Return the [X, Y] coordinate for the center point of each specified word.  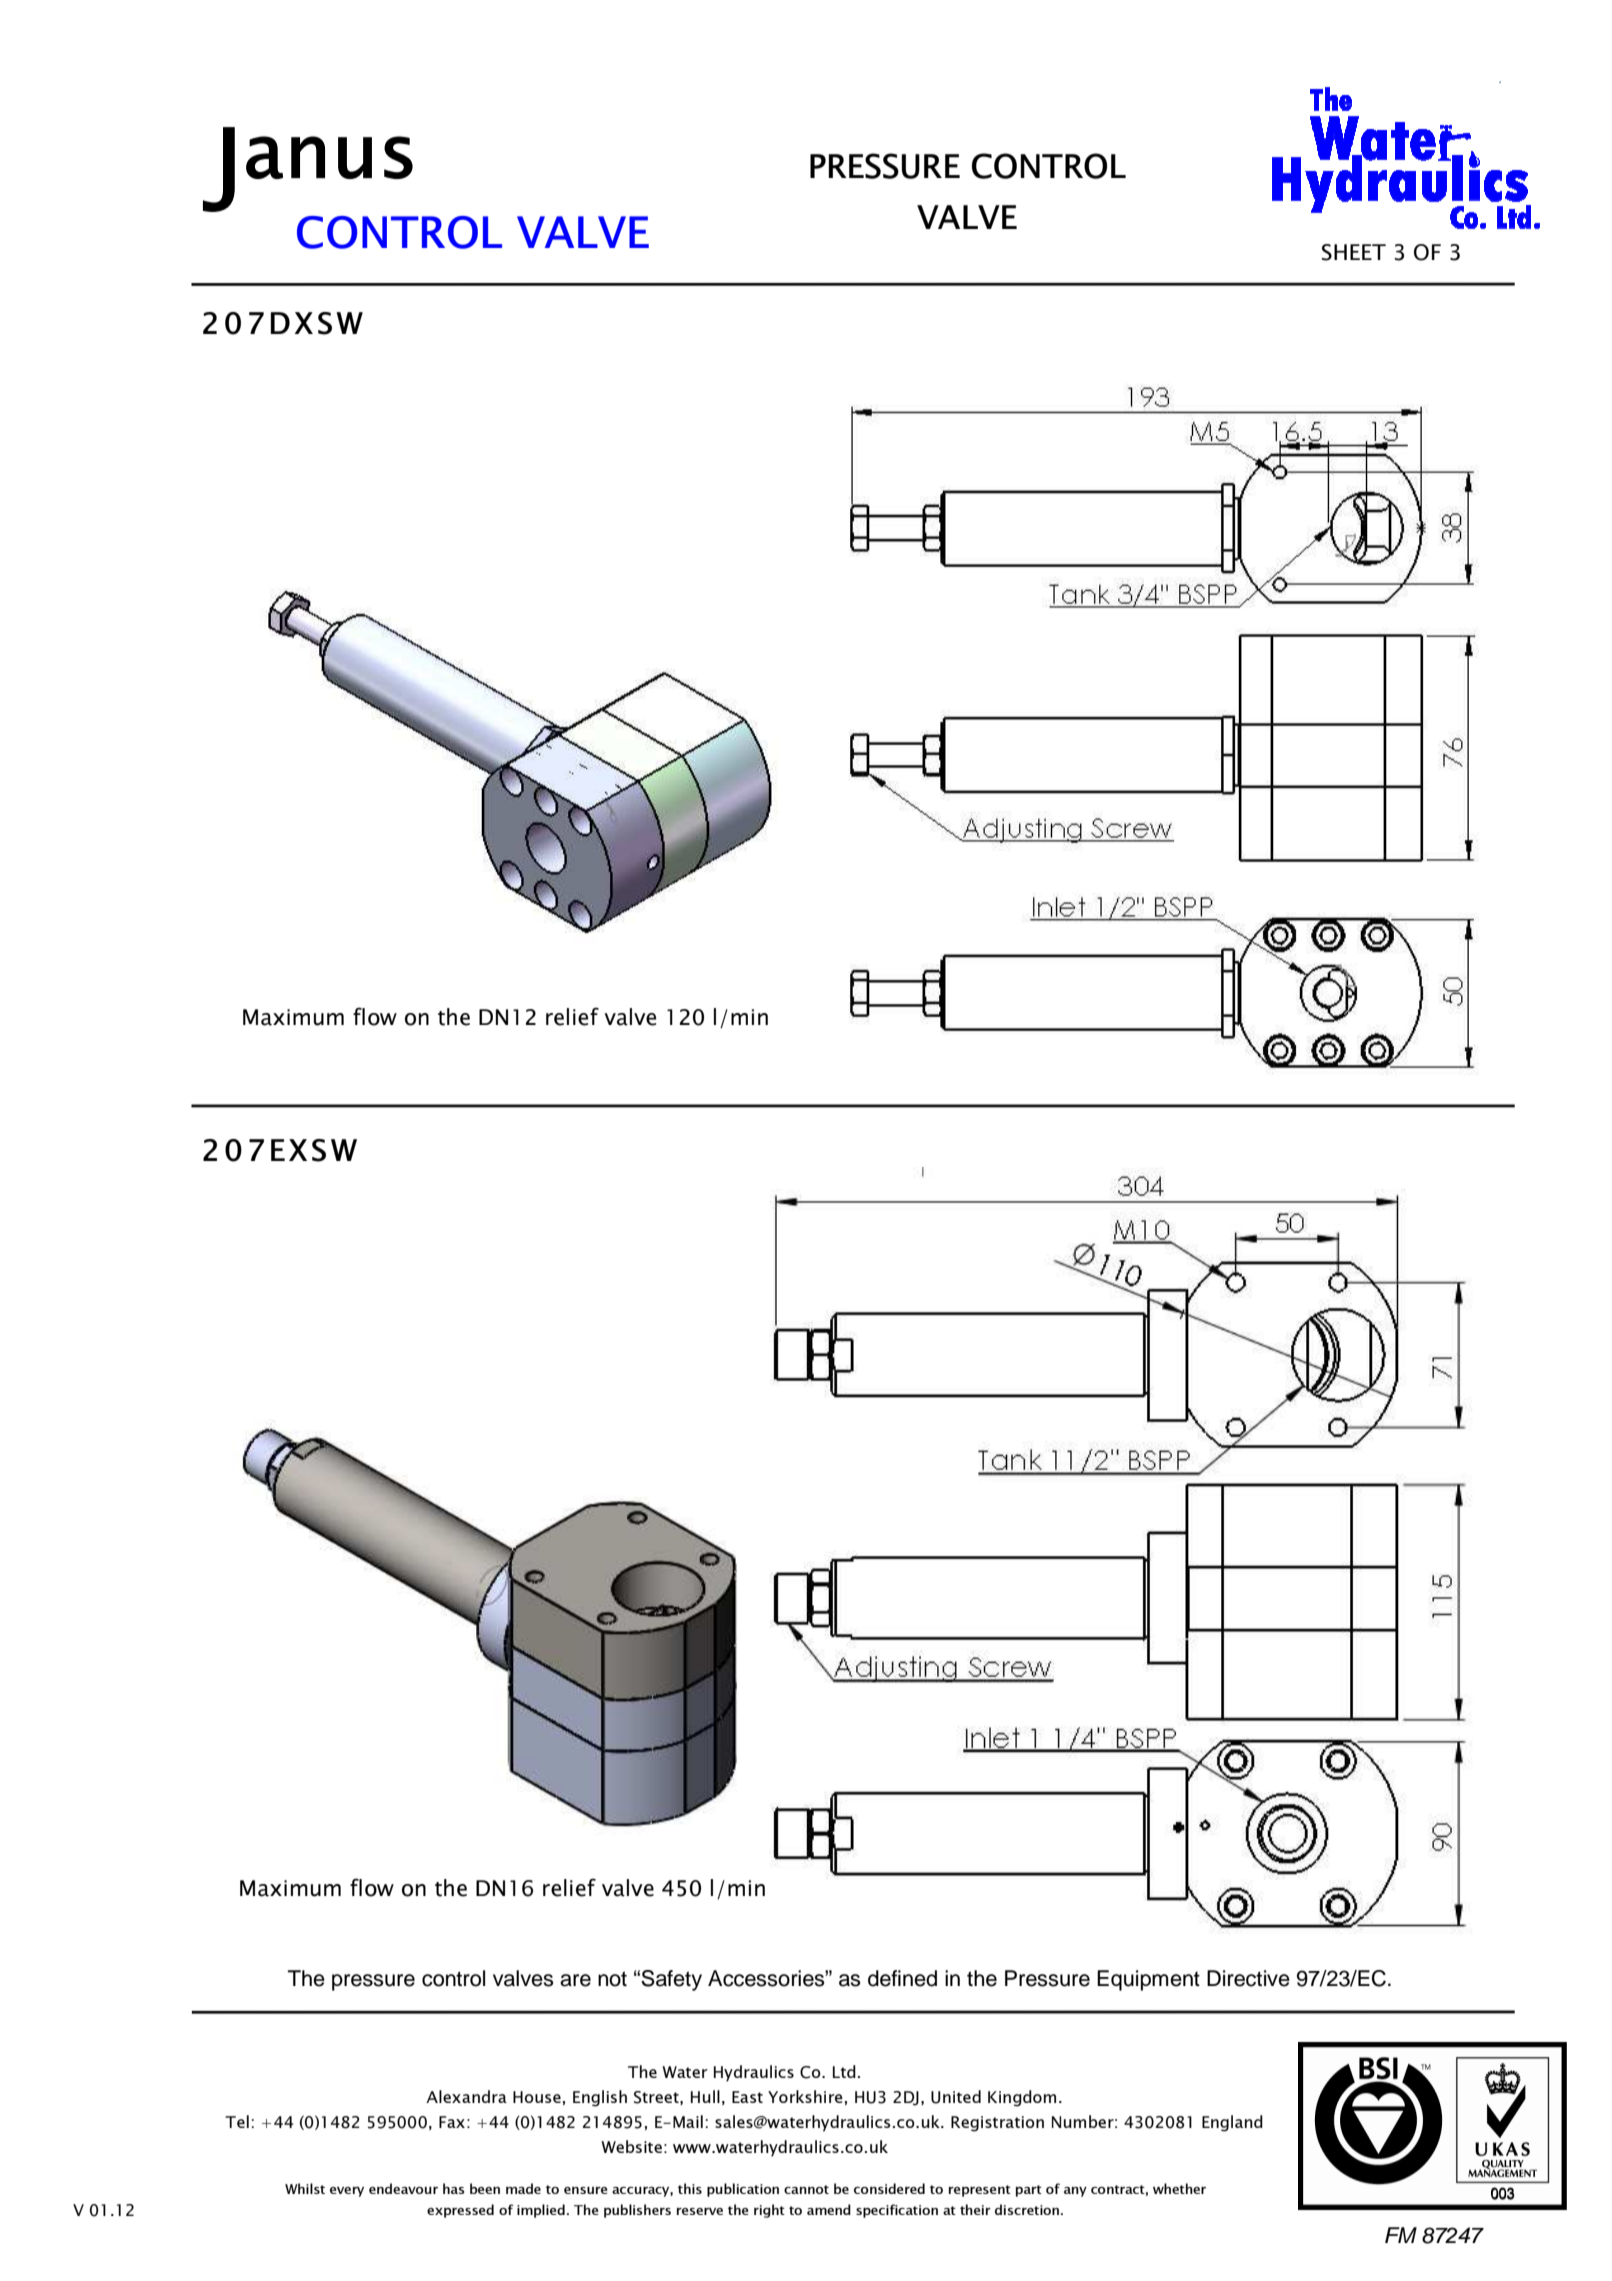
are [575, 1980]
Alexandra [466, 2096]
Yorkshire [805, 2096]
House [537, 2097]
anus [329, 157]
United [956, 2097]
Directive [1248, 1978]
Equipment [1148, 1980]
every [347, 2191]
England [1232, 2123]
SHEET [1354, 252]
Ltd [844, 2071]
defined [902, 1978]
